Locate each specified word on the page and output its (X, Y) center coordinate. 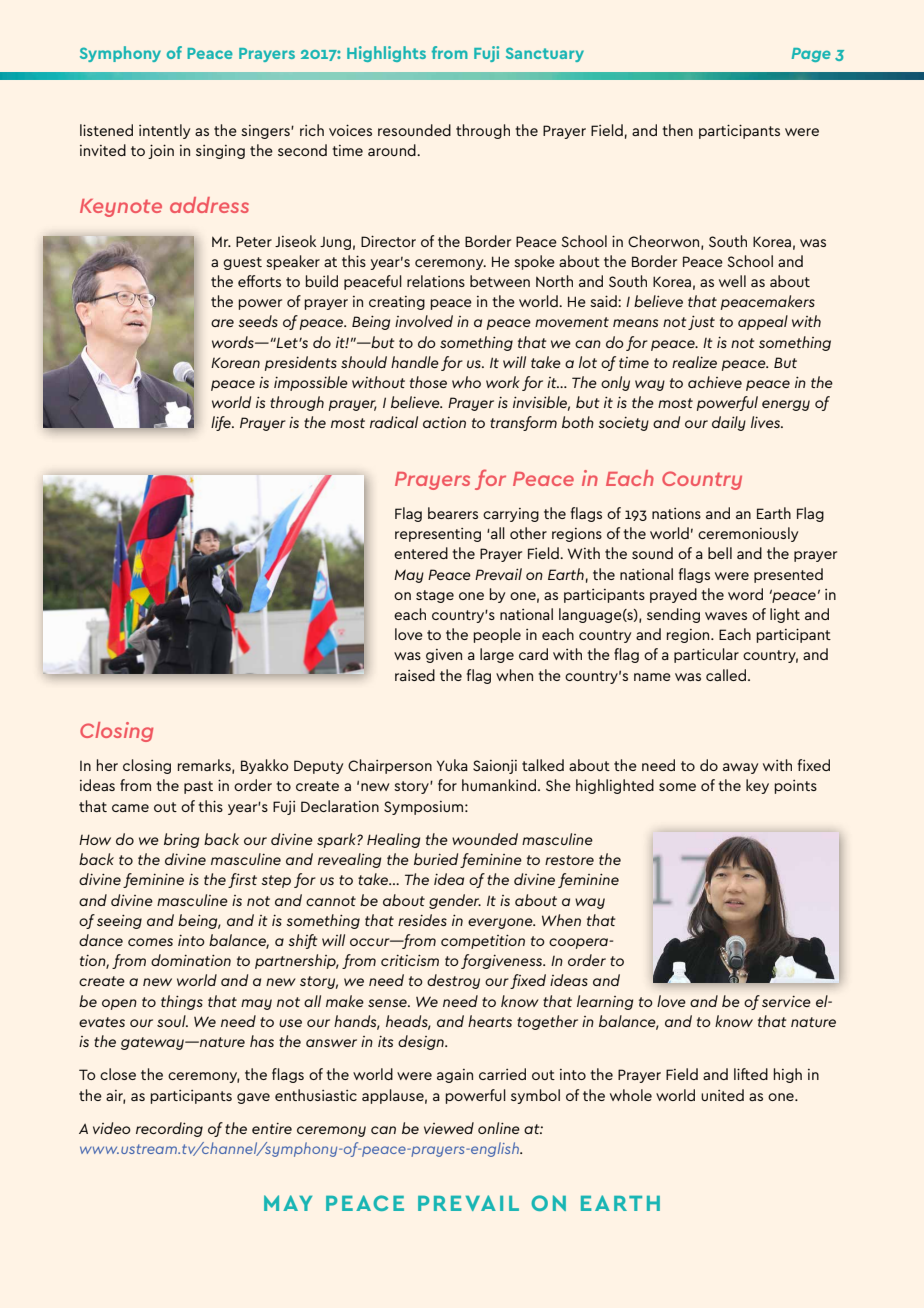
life (222, 423)
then (677, 130)
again (455, 1076)
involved (424, 321)
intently (164, 131)
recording (169, 1129)
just (701, 323)
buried (436, 859)
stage (435, 596)
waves (726, 616)
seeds (258, 321)
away (740, 768)
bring (181, 840)
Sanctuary (545, 54)
